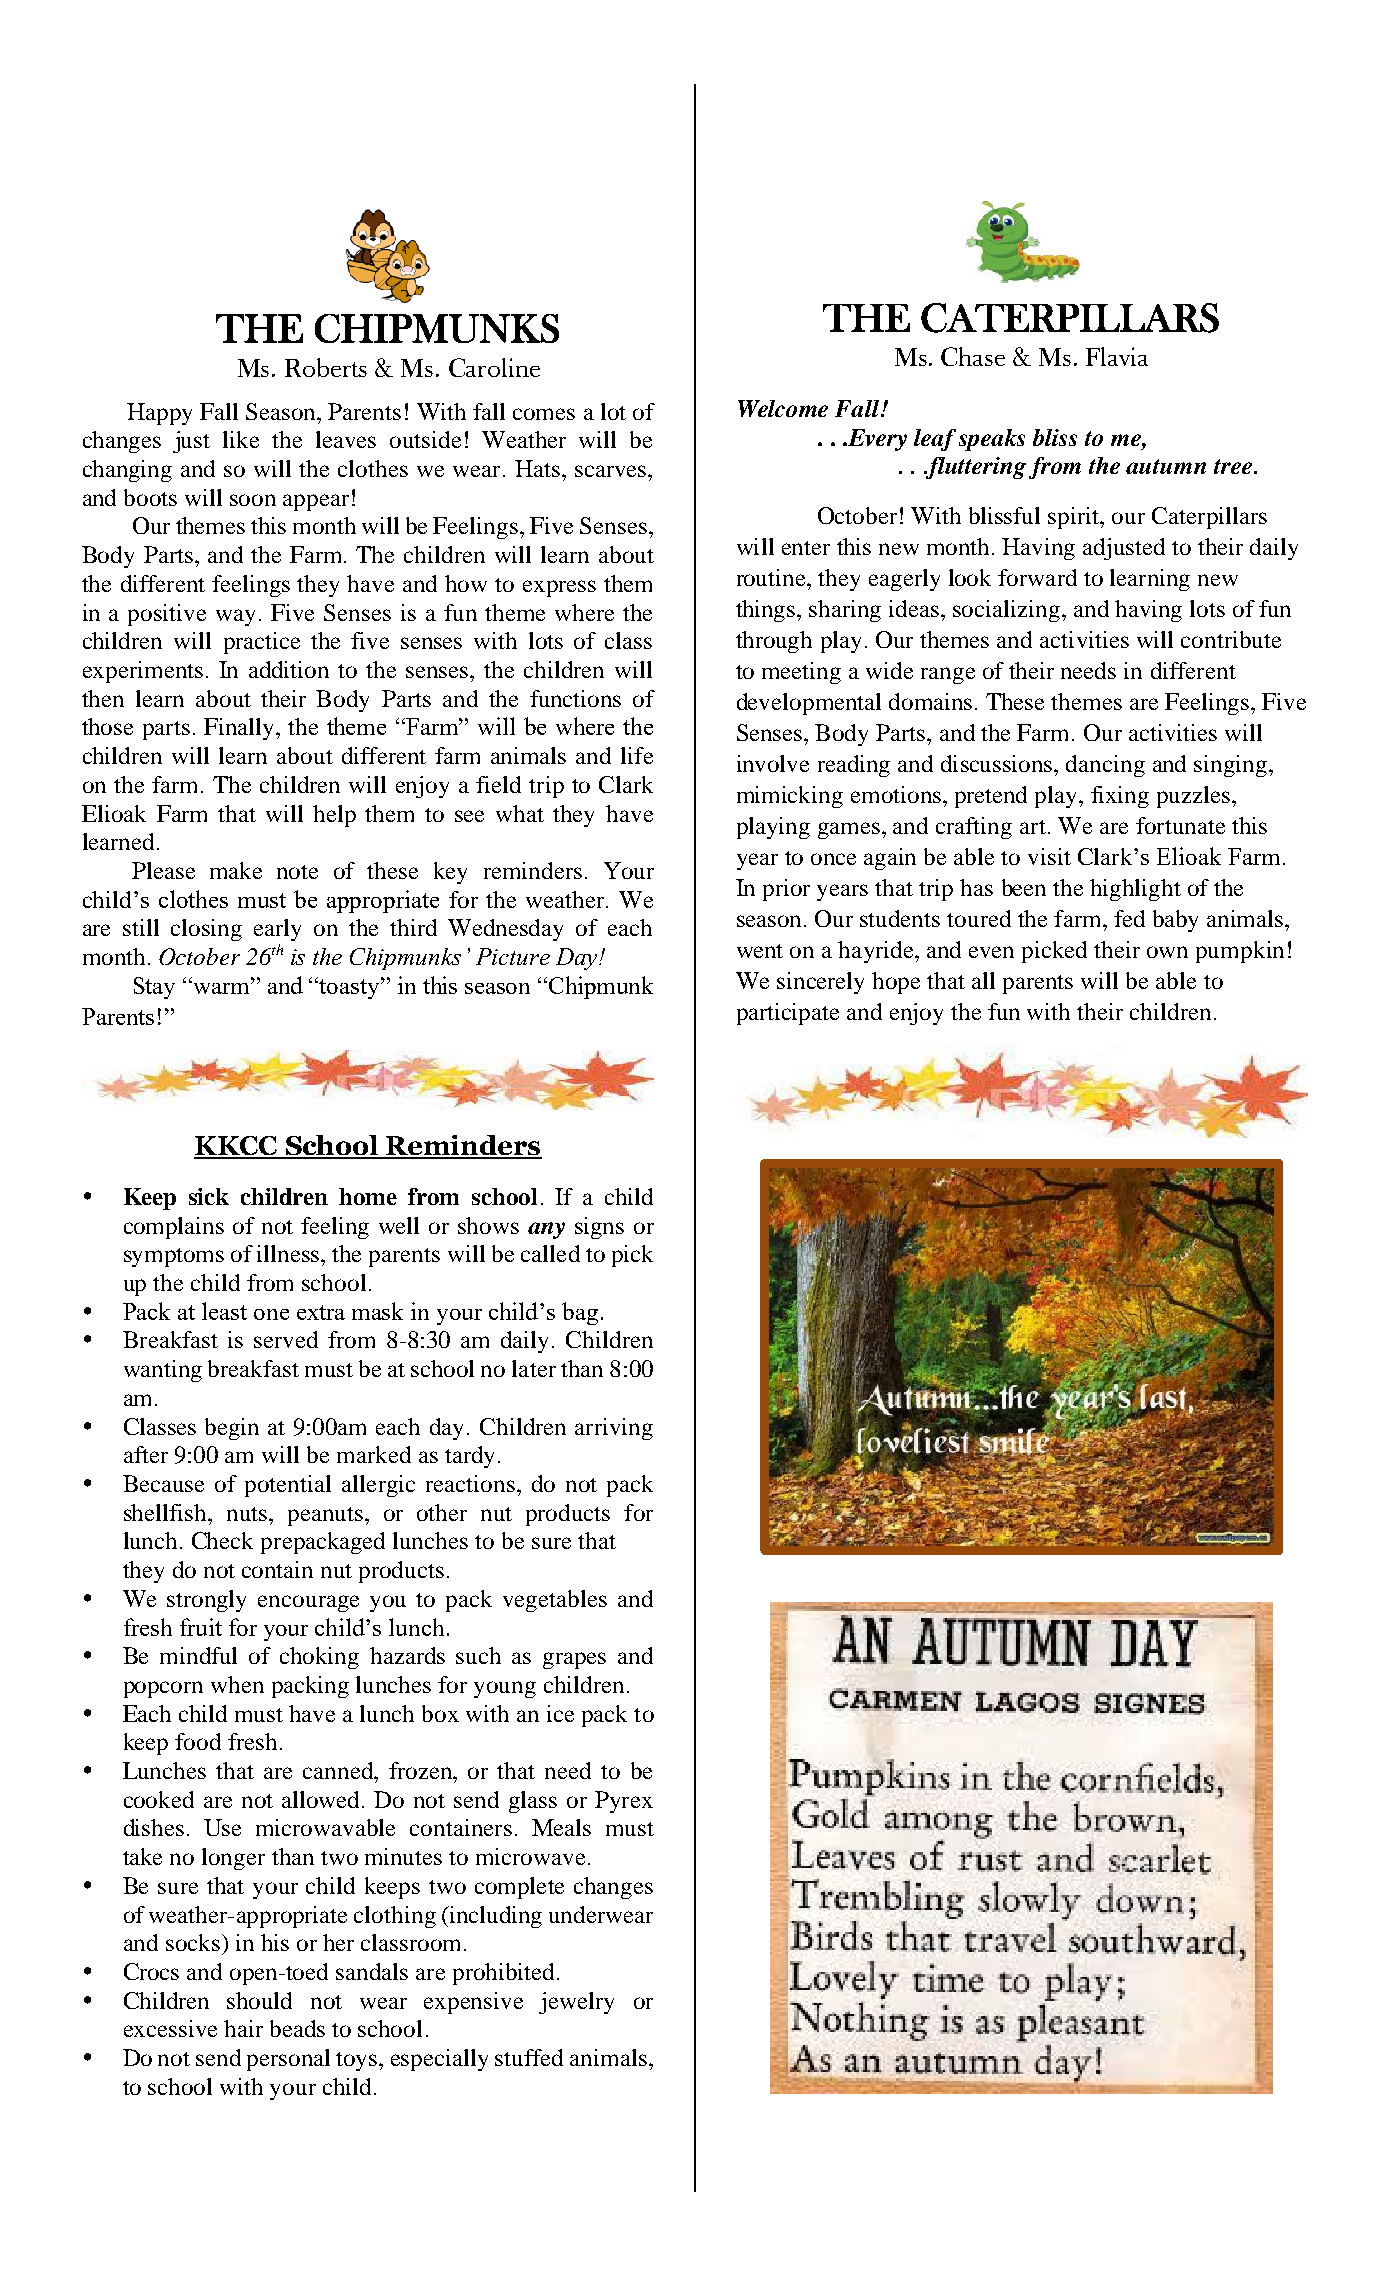 The height and width of the screenshot is (2287, 1389). Describe the element at coordinates (209, 1196) in the screenshot. I see `sick` at that location.
